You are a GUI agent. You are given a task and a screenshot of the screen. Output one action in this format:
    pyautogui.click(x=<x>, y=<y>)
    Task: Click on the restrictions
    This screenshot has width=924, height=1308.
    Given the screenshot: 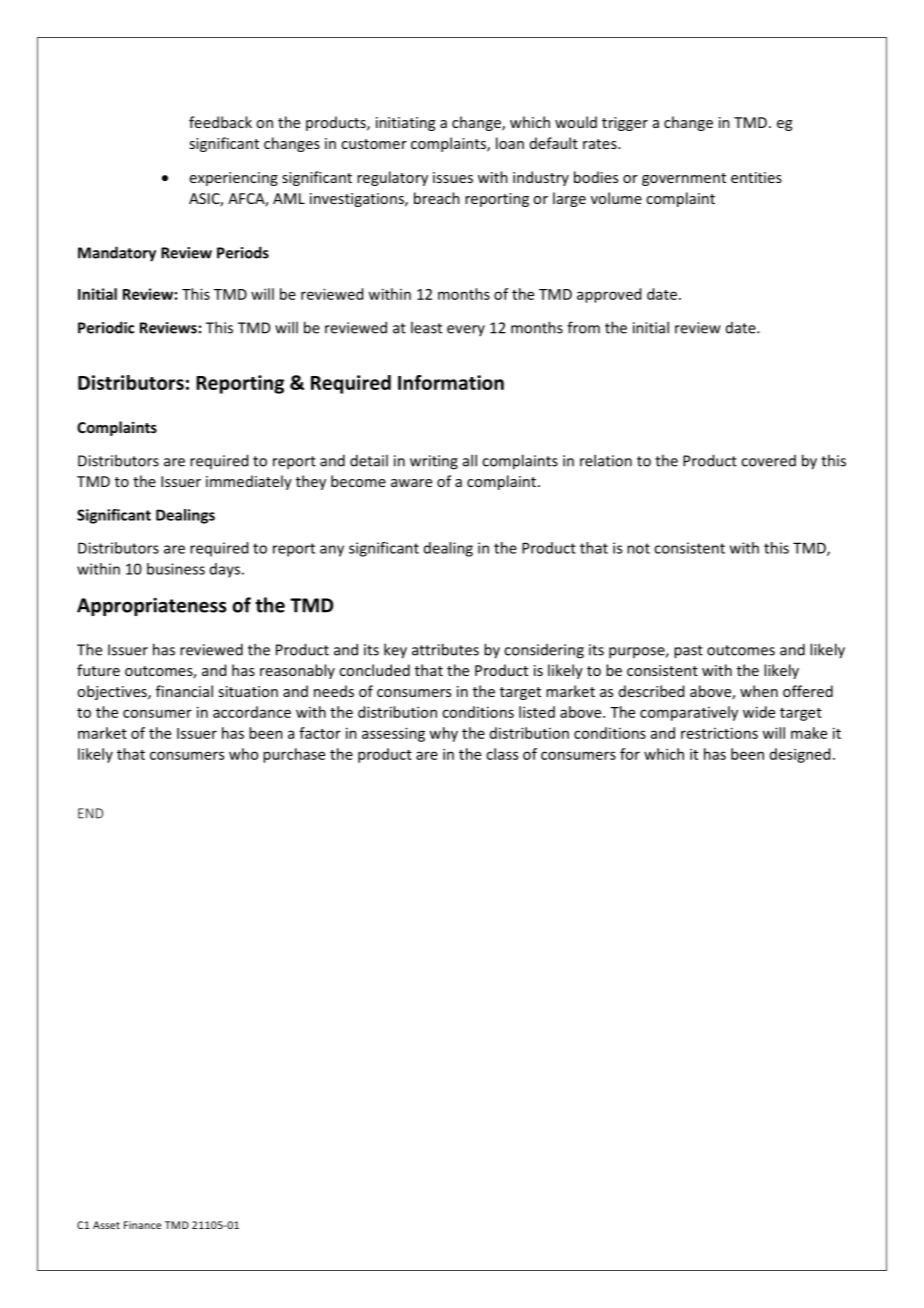 What is the action you would take?
    pyautogui.click(x=719, y=733)
